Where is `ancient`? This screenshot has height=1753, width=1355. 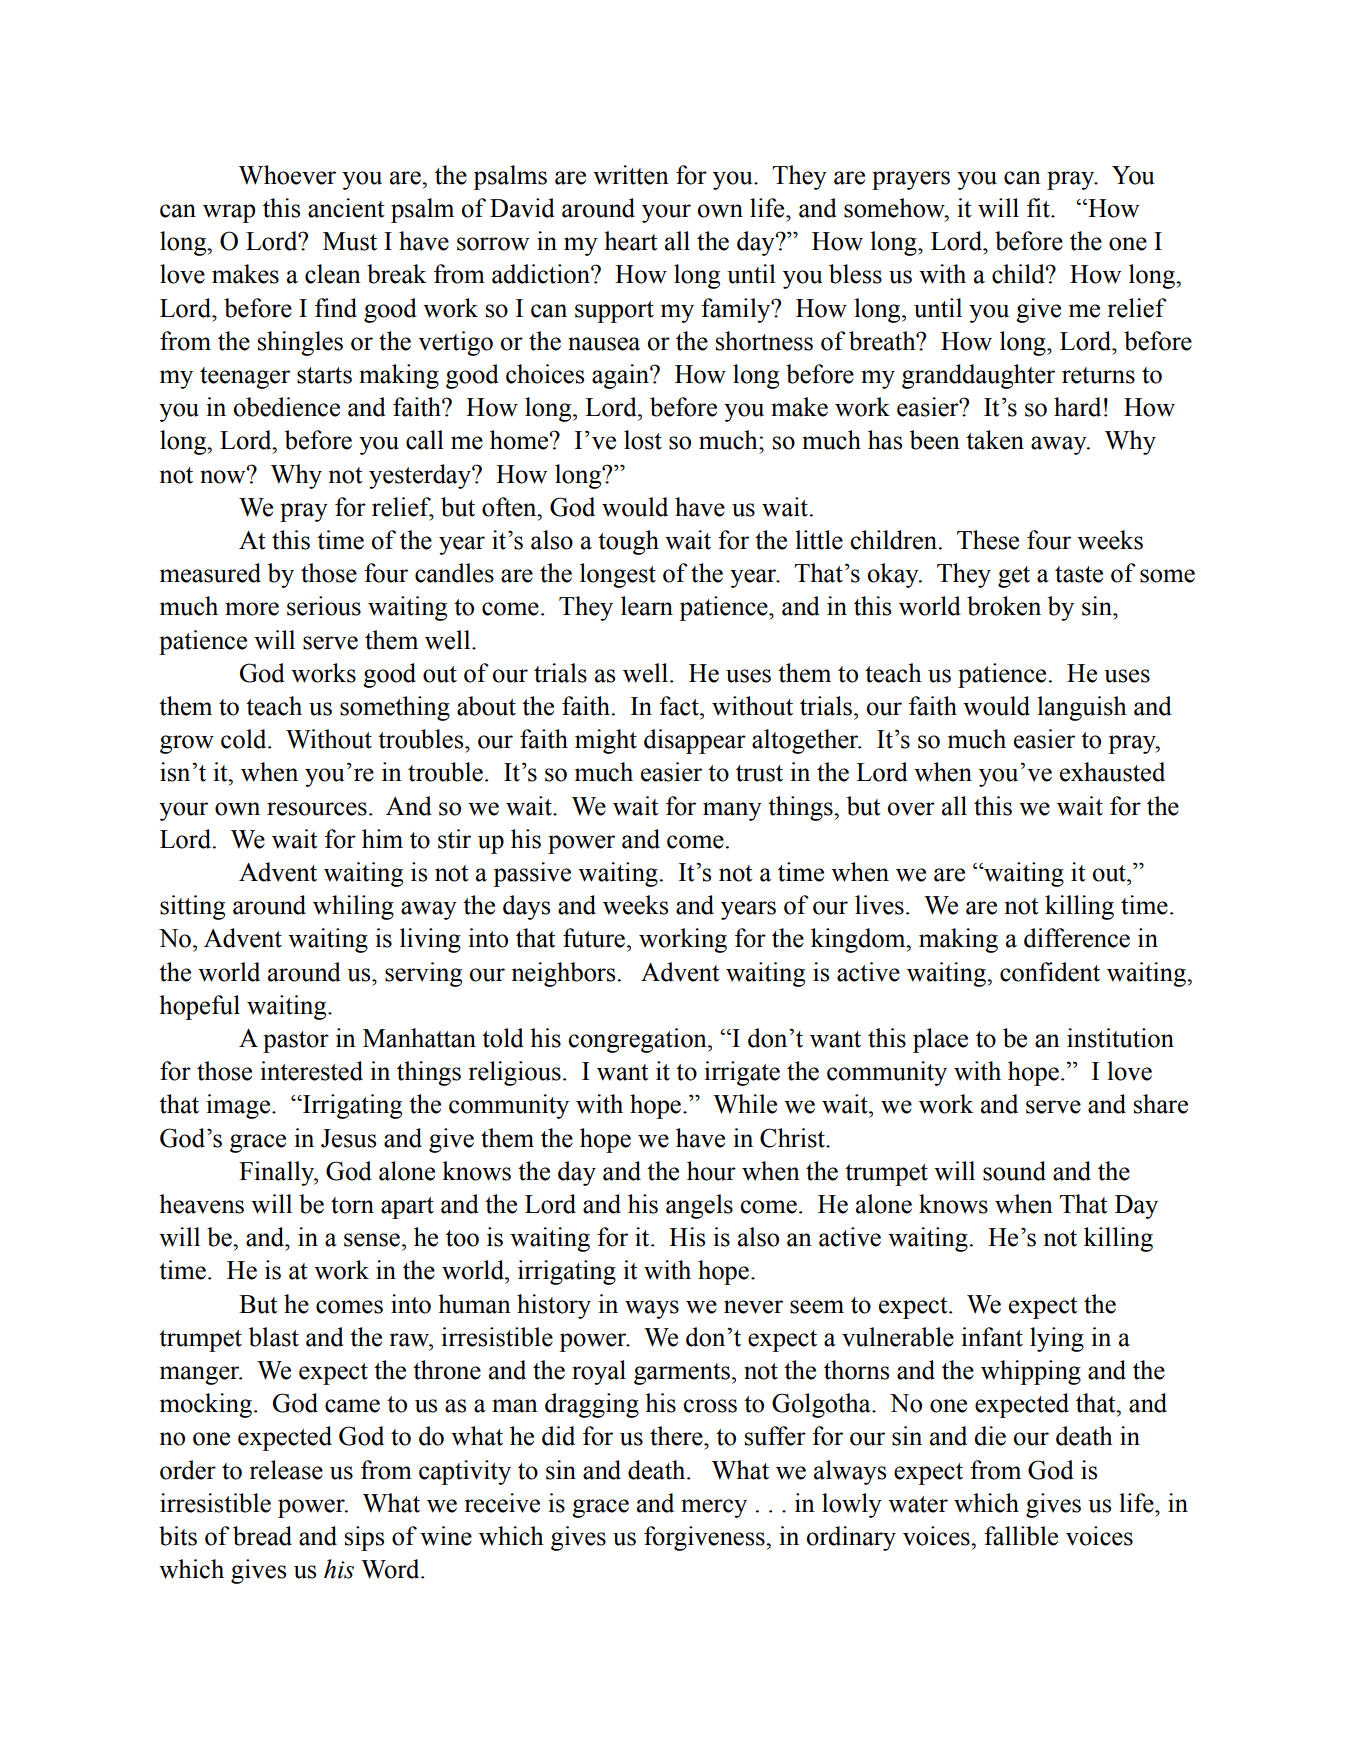 ancient is located at coordinates (346, 208).
